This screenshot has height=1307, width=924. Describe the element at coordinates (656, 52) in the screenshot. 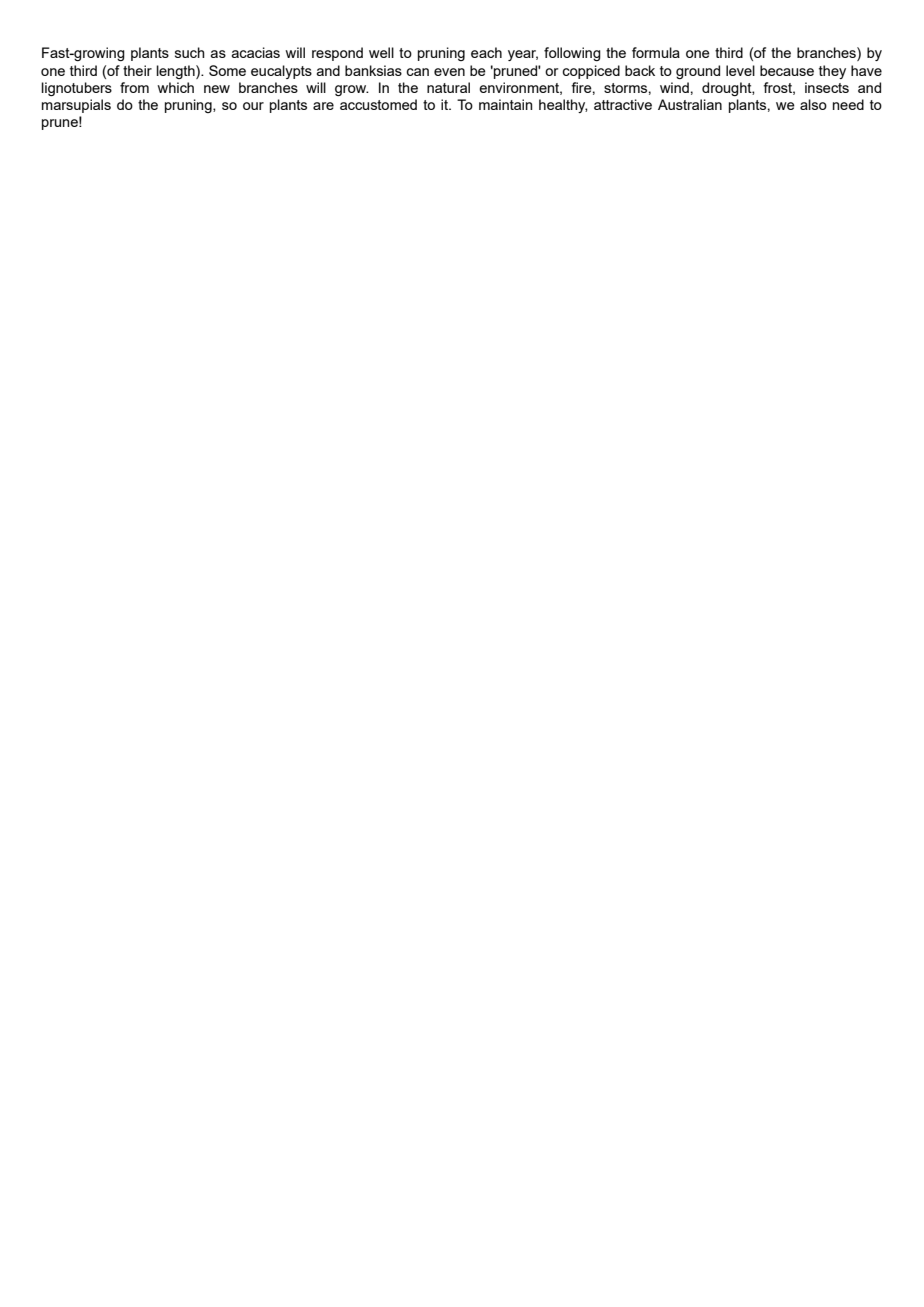

I see `formula` at that location.
